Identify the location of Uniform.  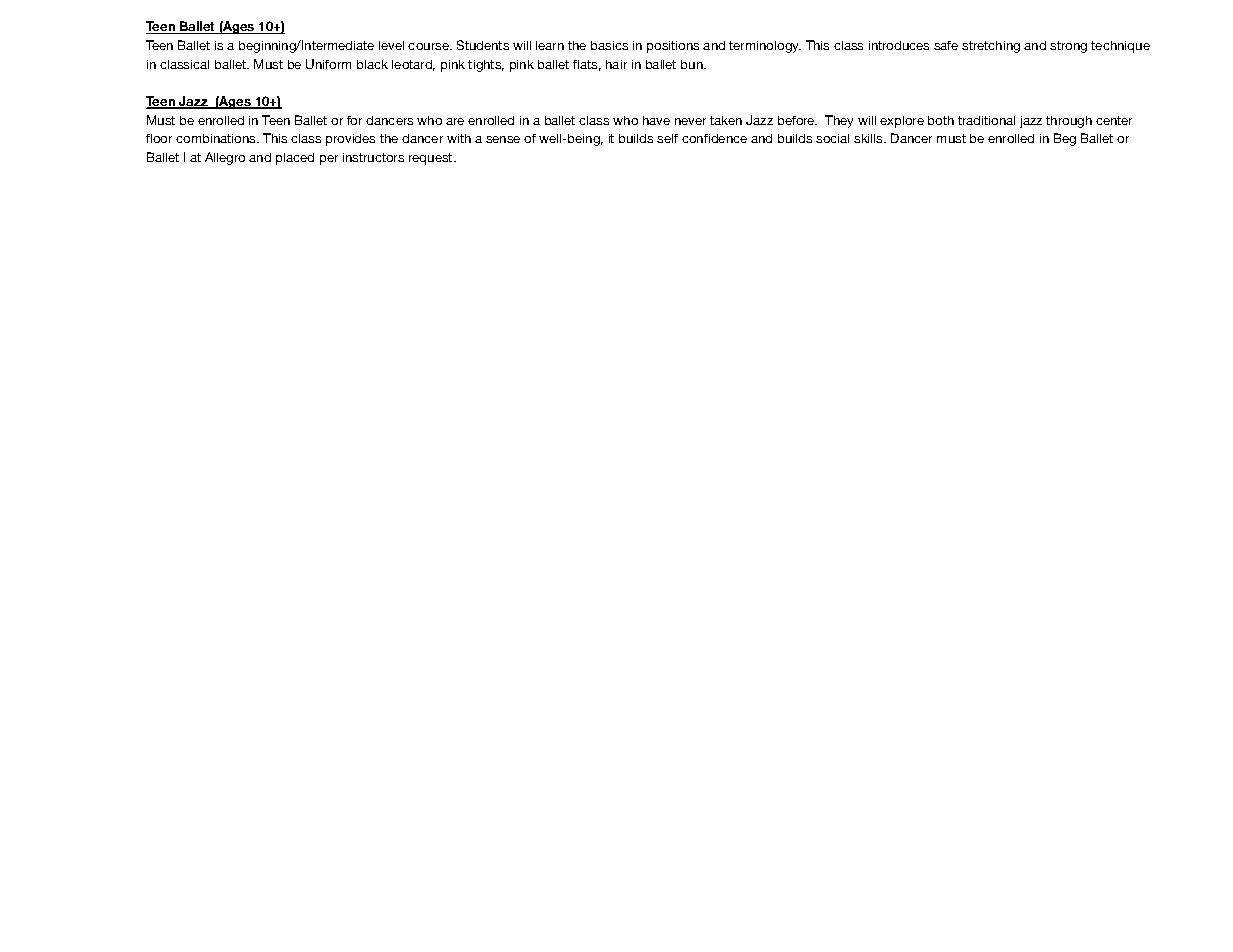
(328, 64).
